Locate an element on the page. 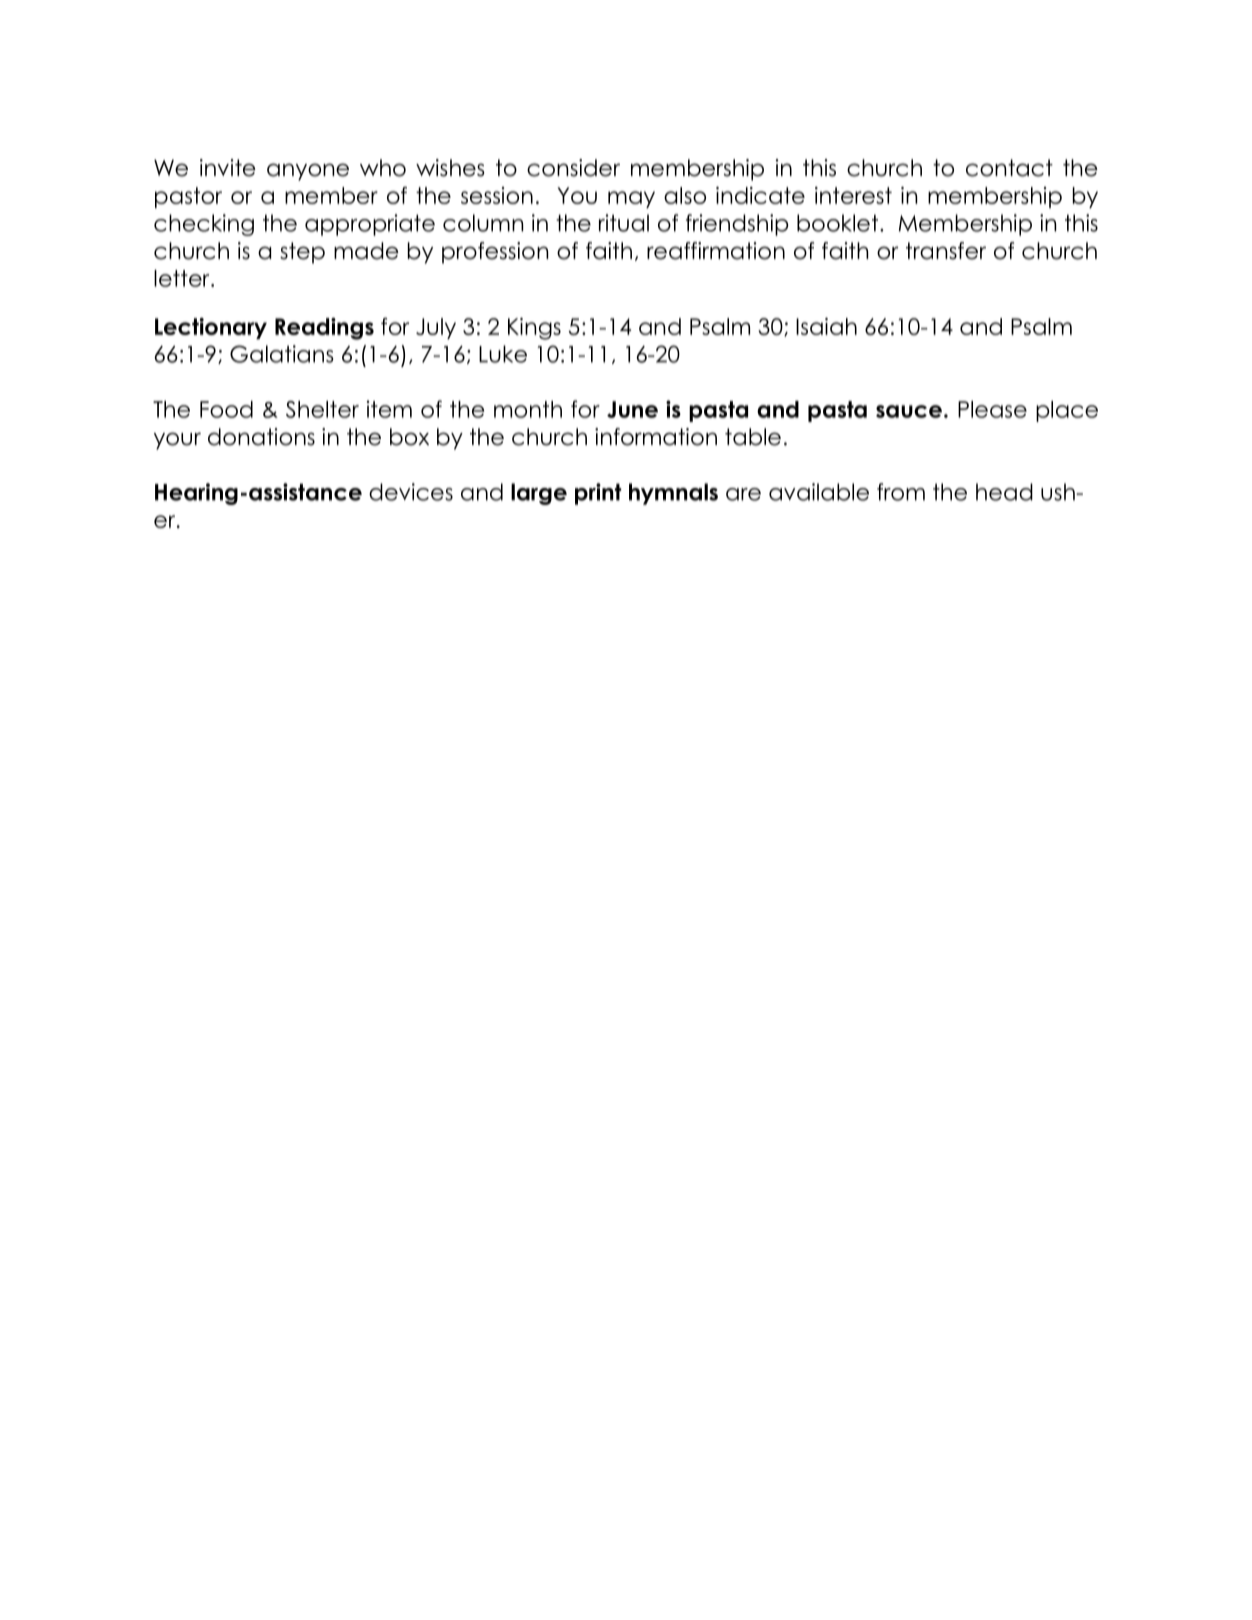  anyone is located at coordinates (308, 172).
